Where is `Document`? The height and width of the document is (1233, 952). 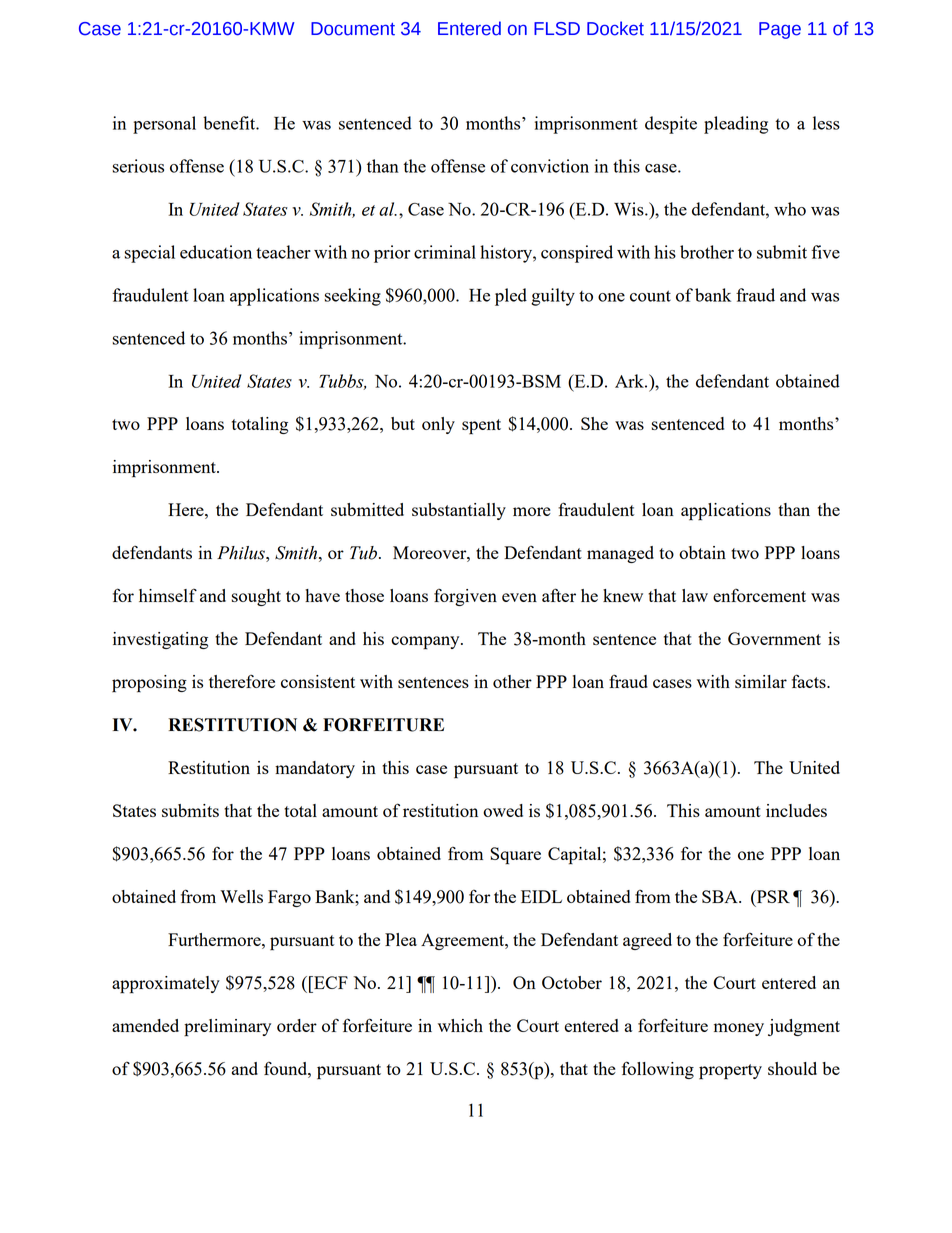 Document is located at coordinates (353, 29).
